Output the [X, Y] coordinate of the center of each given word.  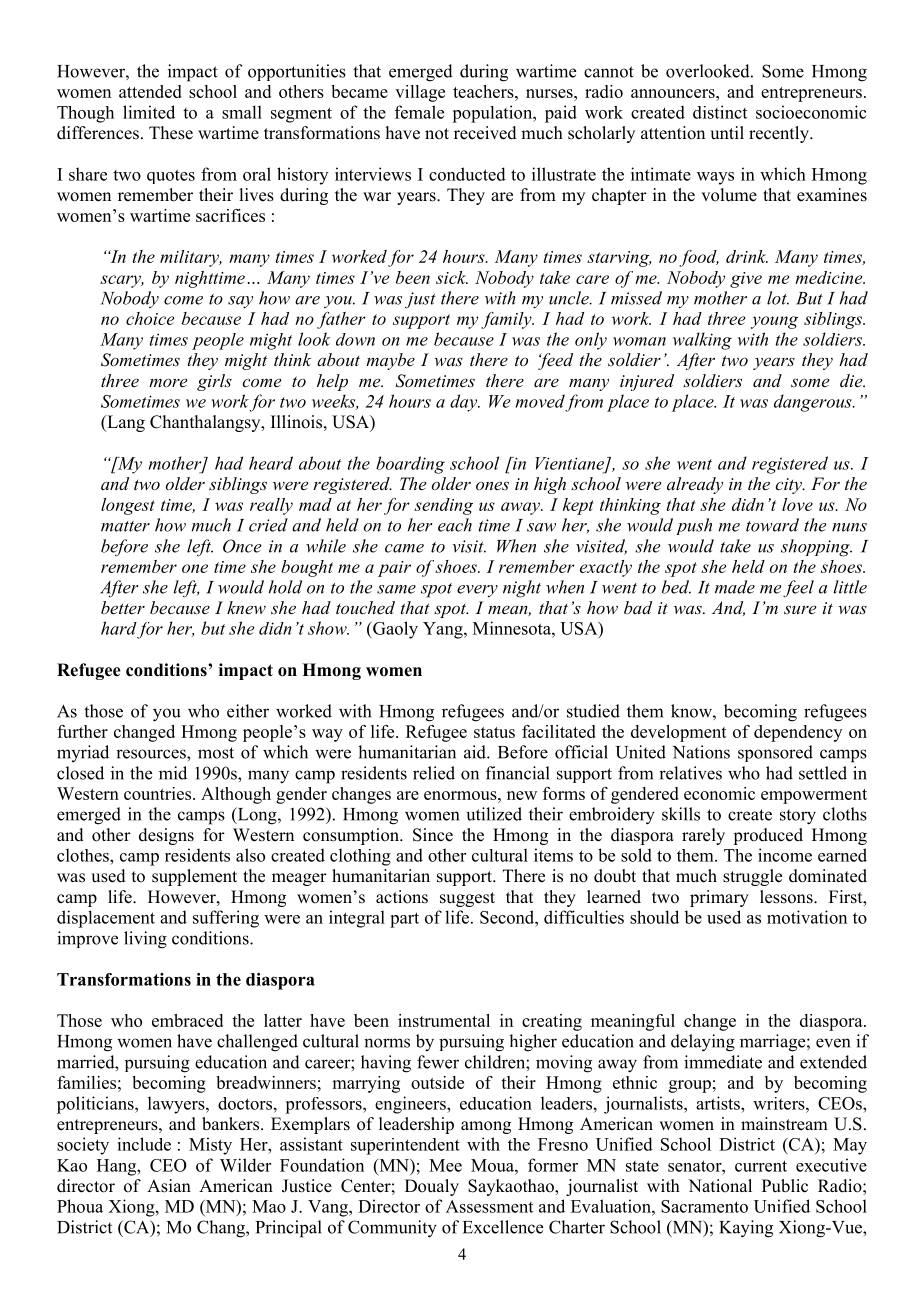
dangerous [814, 403]
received [485, 133]
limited [149, 112]
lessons [787, 897]
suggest [467, 899]
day [465, 403]
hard [119, 628]
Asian [169, 1186]
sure [800, 609]
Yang [444, 630]
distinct [720, 112]
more [168, 382]
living [145, 940]
